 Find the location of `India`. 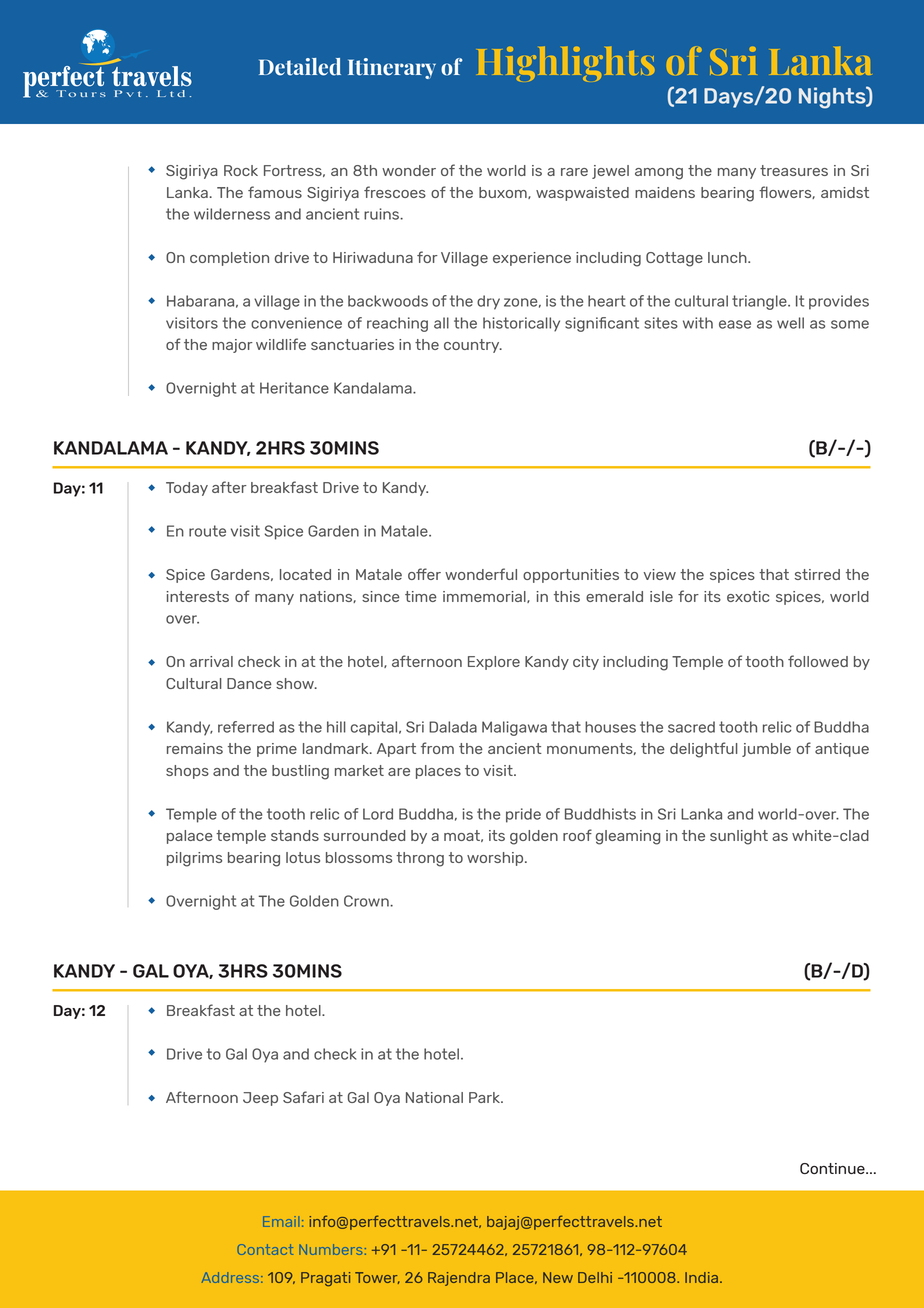

India is located at coordinates (701, 1277).
